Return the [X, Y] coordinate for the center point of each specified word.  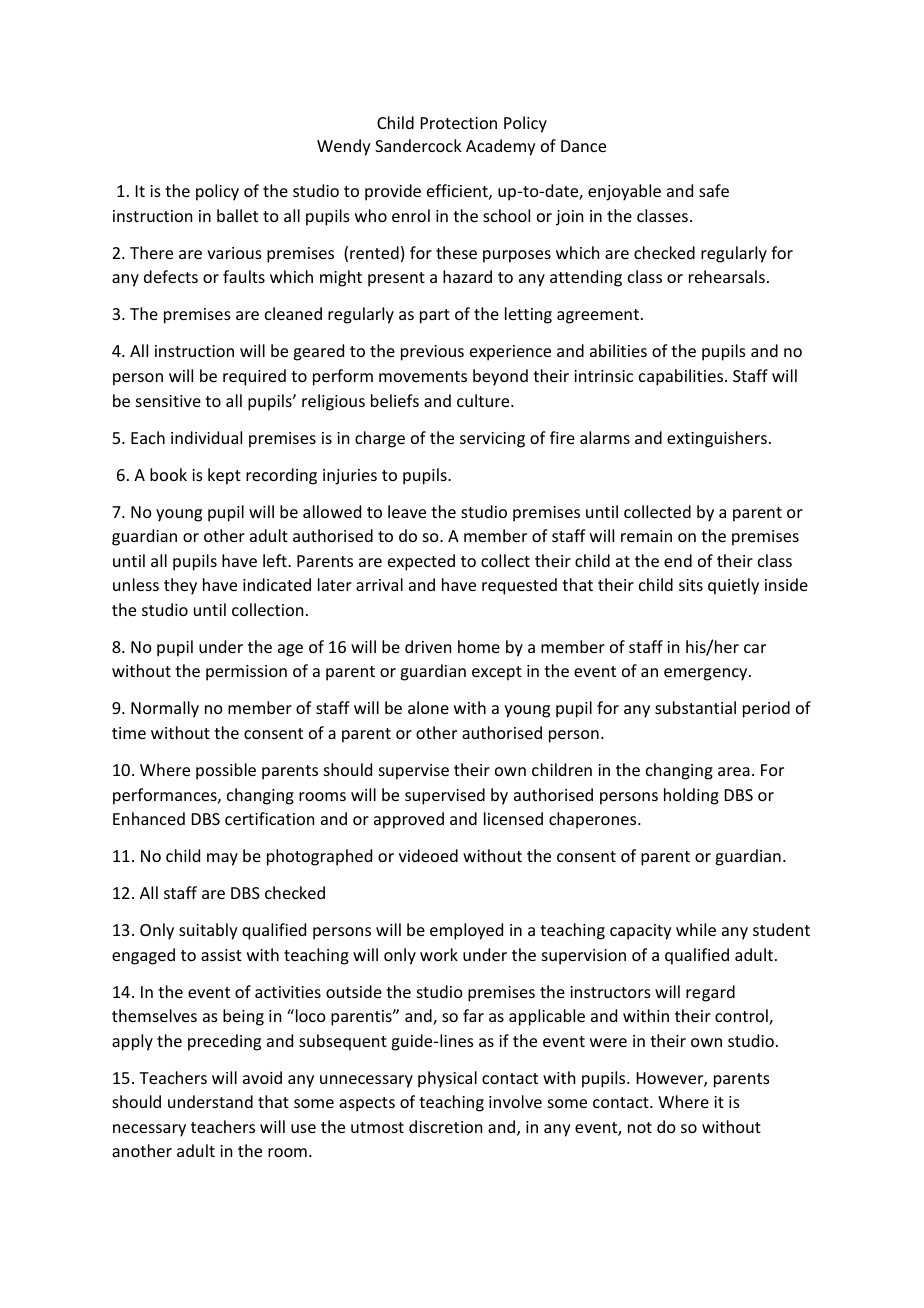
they [180, 586]
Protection [459, 123]
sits [691, 585]
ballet [237, 215]
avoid [262, 1077]
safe [714, 190]
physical [447, 1079]
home [479, 646]
